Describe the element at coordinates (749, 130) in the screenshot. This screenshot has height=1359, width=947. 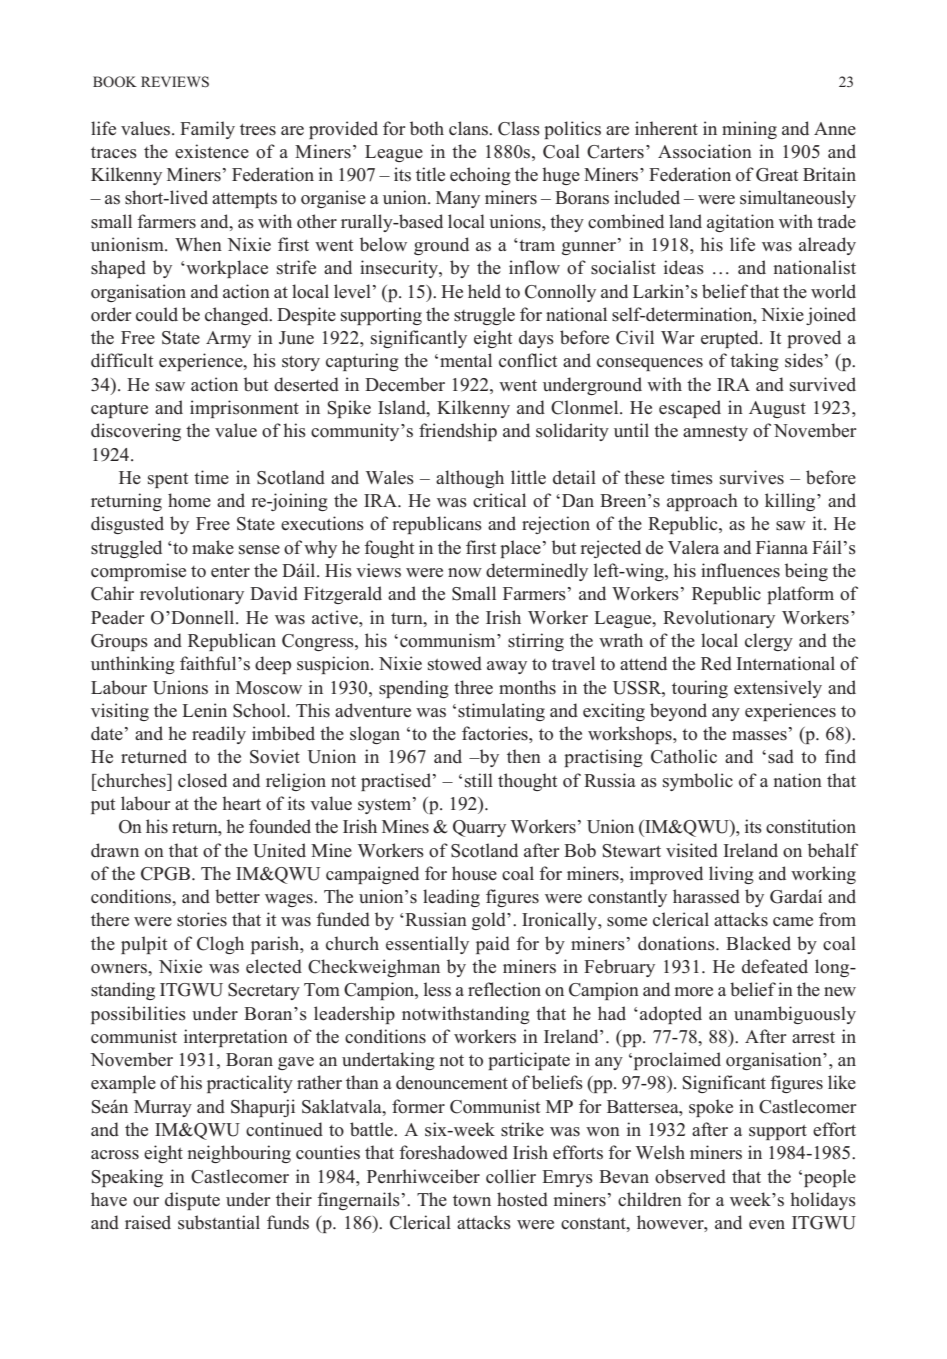
I see `mining` at that location.
